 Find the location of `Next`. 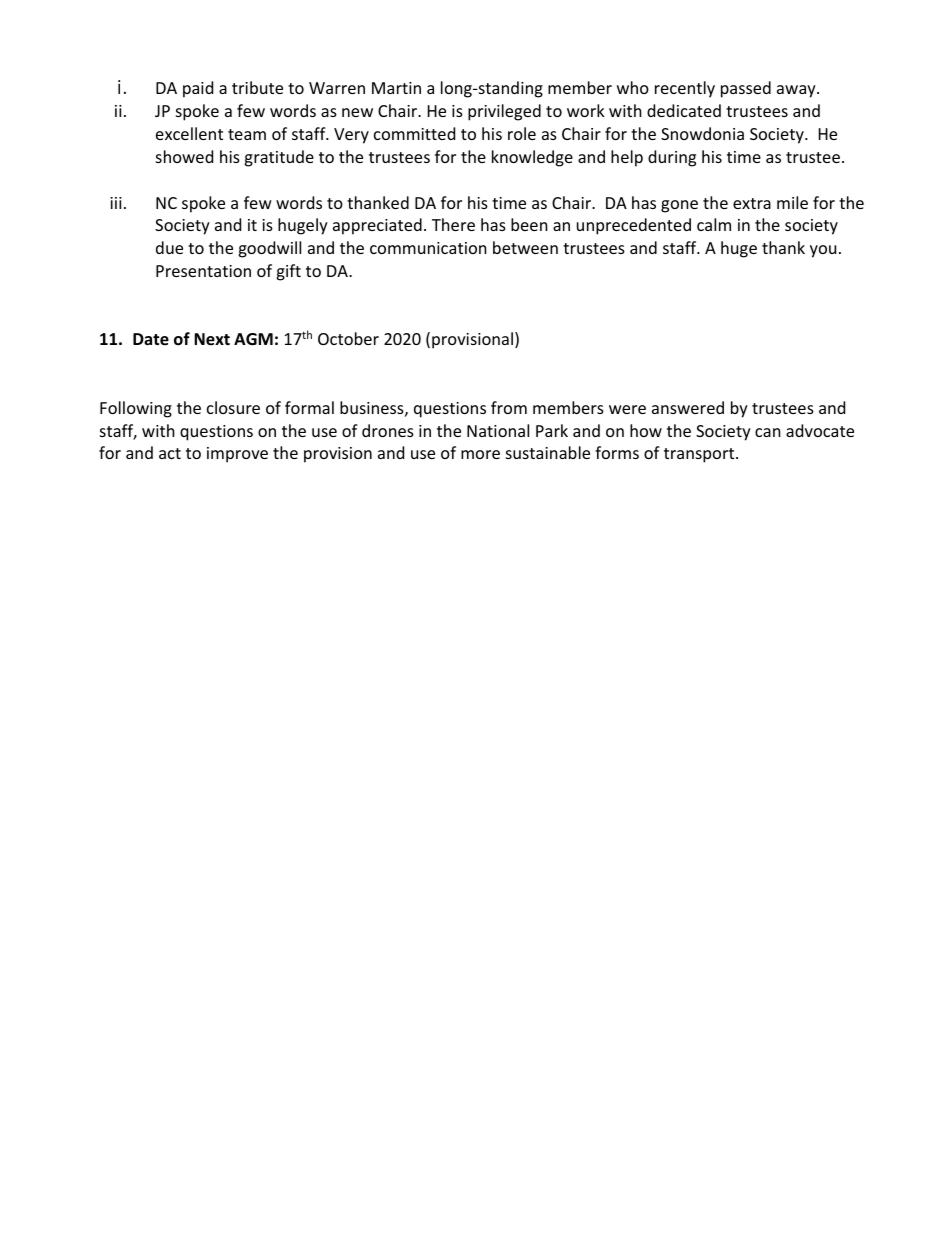

Next is located at coordinates (212, 339).
